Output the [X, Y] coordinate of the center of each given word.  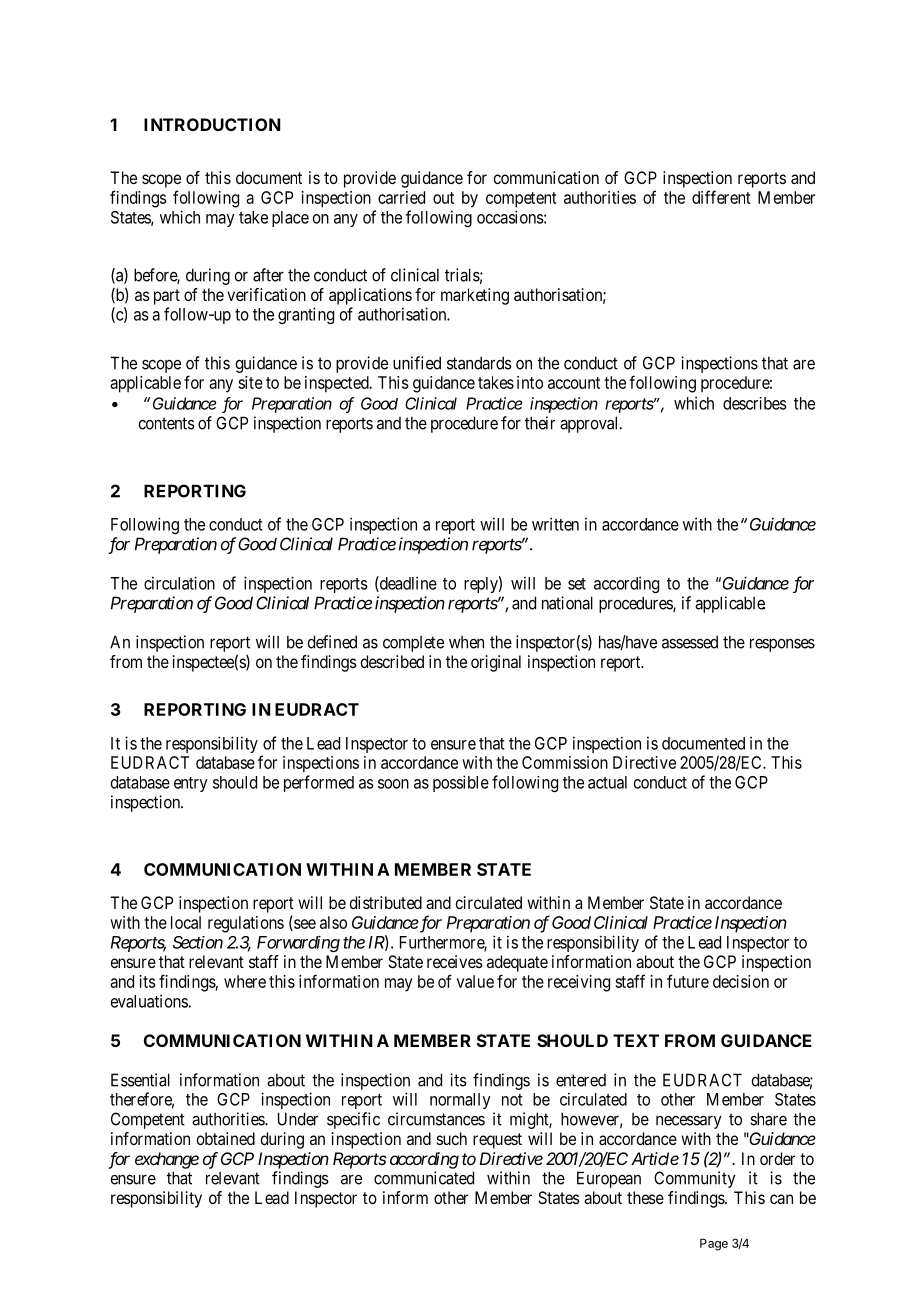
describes [755, 403]
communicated [424, 1178]
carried [401, 197]
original [496, 663]
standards [479, 363]
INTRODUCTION [212, 124]
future [688, 981]
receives [455, 961]
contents [167, 423]
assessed [690, 642]
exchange [167, 1160]
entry [191, 784]
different [721, 197]
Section [198, 942]
